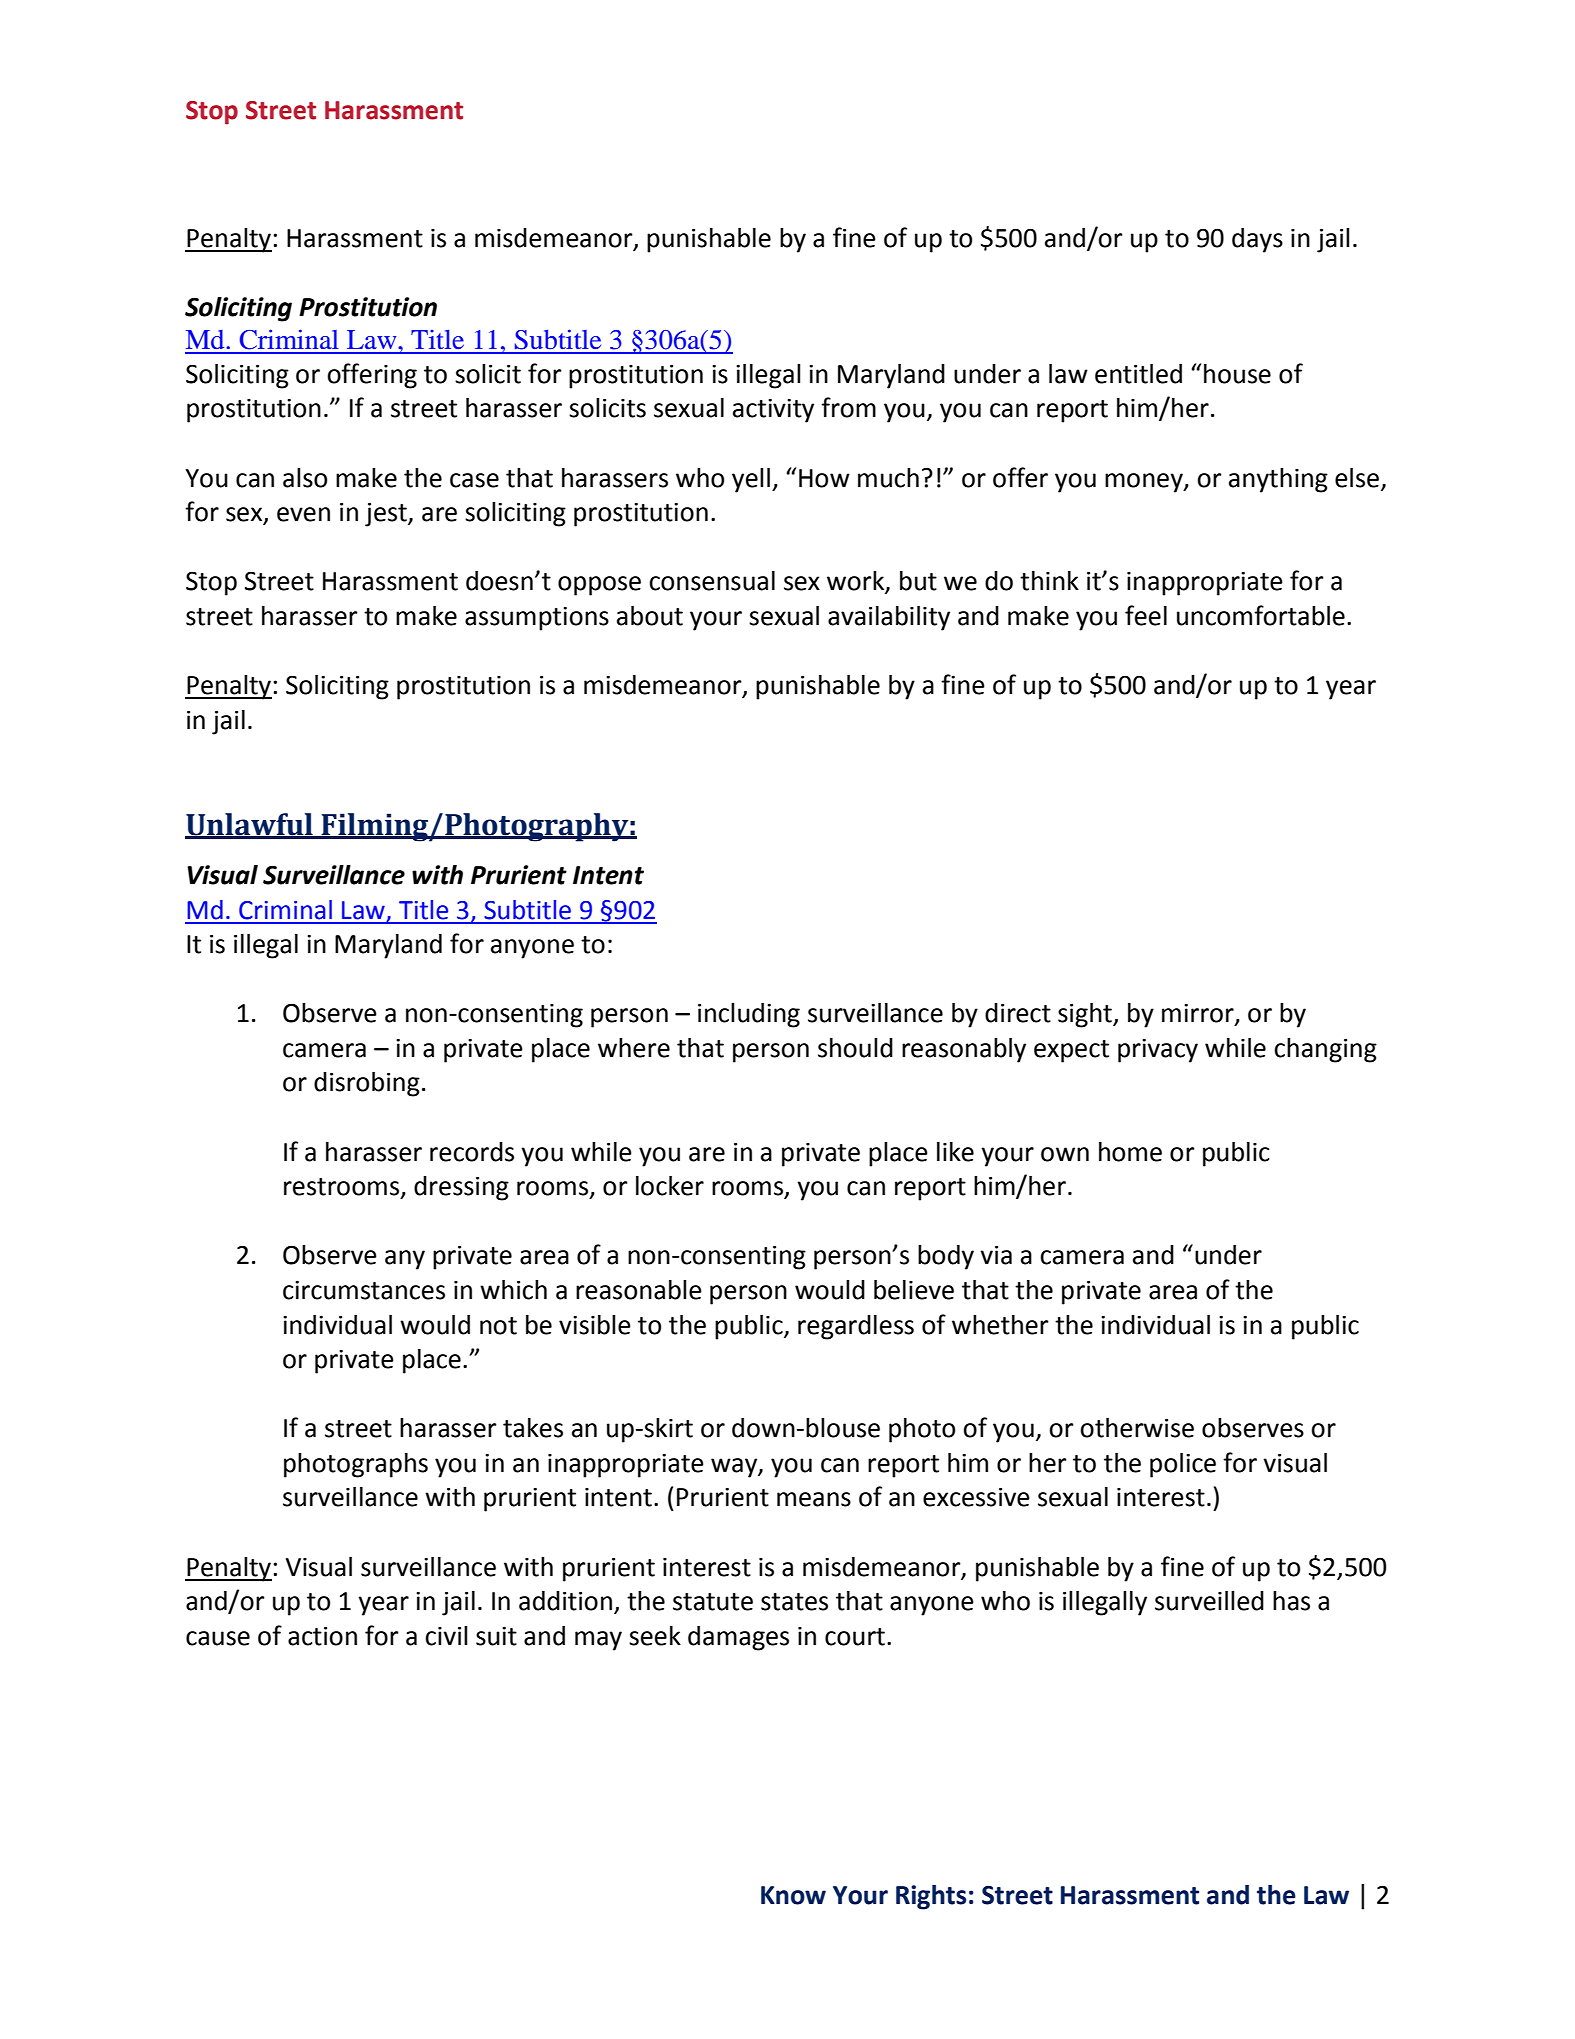 The height and width of the page is (2039, 1575). I want to click on regardless, so click(856, 1327).
